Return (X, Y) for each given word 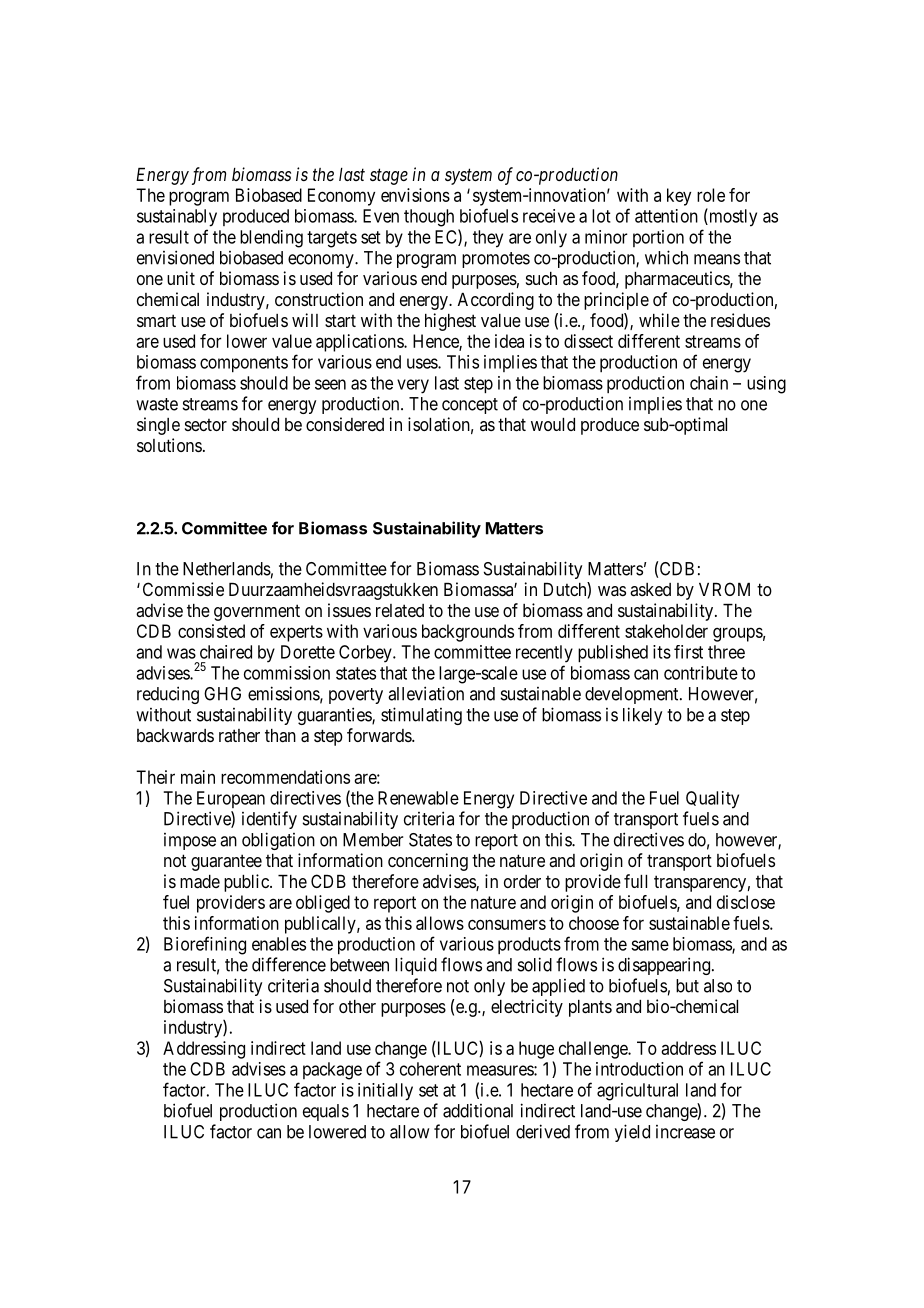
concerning (428, 862)
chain (709, 383)
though (429, 218)
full (635, 881)
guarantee (226, 862)
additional (478, 1111)
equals (326, 1112)
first (688, 652)
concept (470, 406)
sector (206, 425)
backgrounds (468, 633)
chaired (226, 652)
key (679, 197)
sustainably (177, 218)
